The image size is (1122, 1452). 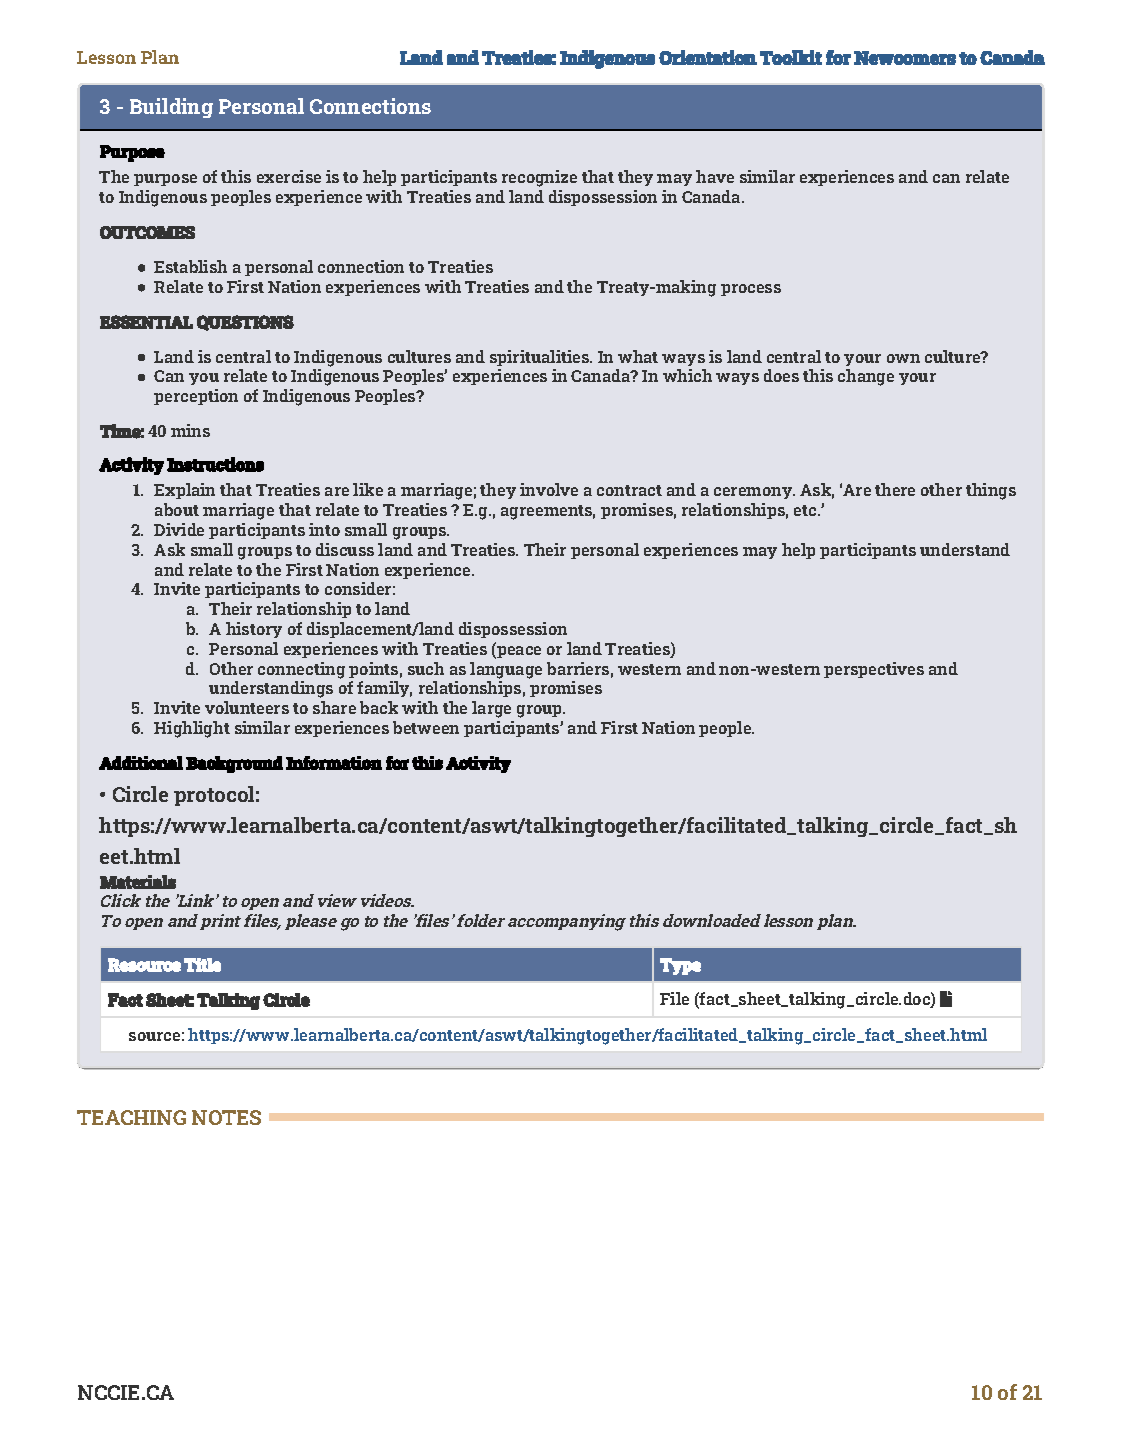 What do you see at coordinates (171, 108) in the screenshot?
I see `Building` at bounding box center [171, 108].
